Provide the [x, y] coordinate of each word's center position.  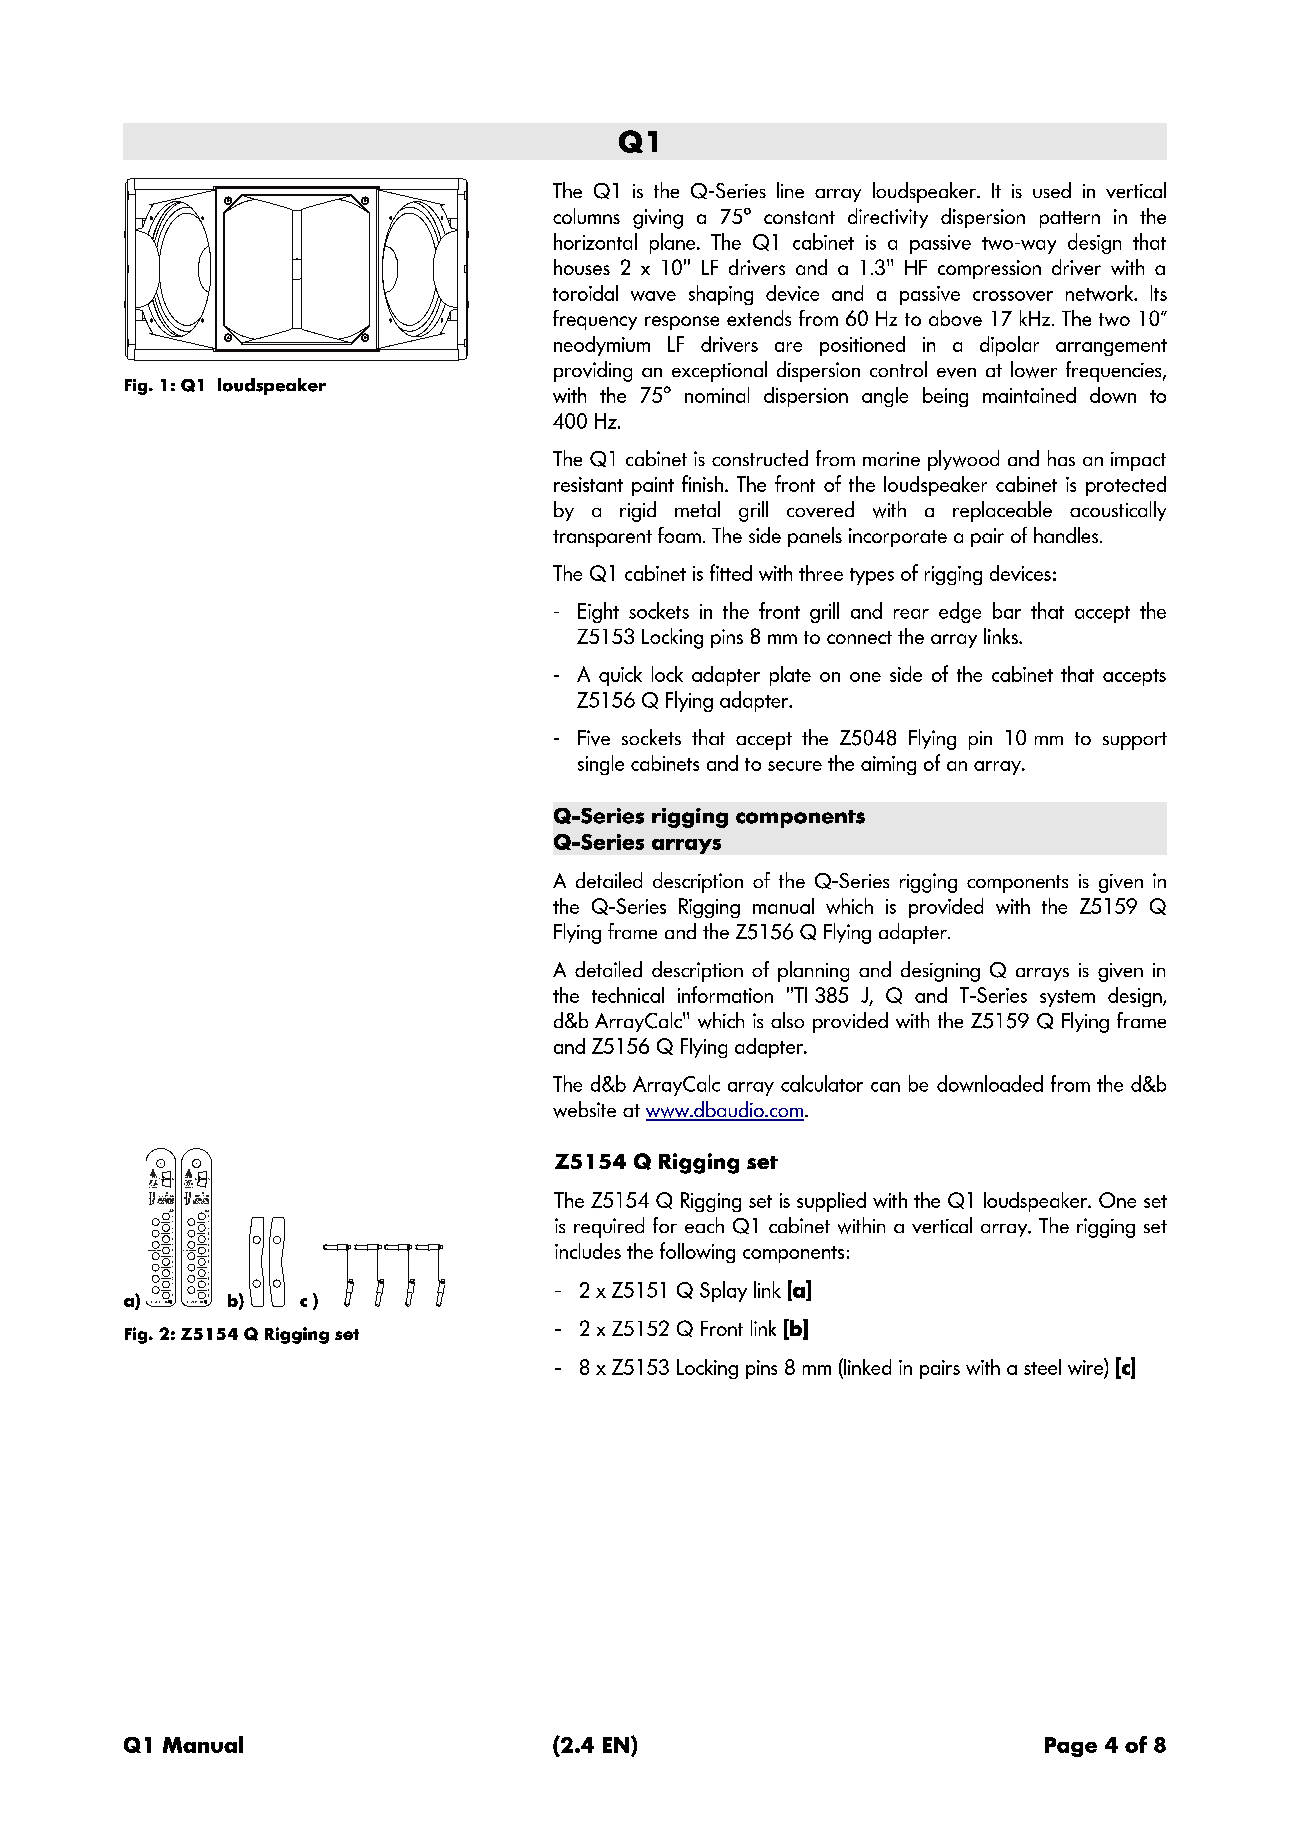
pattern [1070, 219]
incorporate [898, 537]
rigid [638, 511]
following [697, 1252]
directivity [888, 218]
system [1067, 998]
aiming [888, 765]
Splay [723, 1291]
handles [1066, 535]
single [601, 765]
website [584, 1109]
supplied [831, 1202]
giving [658, 219]
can [885, 1087]
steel [1042, 1367]
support [1135, 741]
